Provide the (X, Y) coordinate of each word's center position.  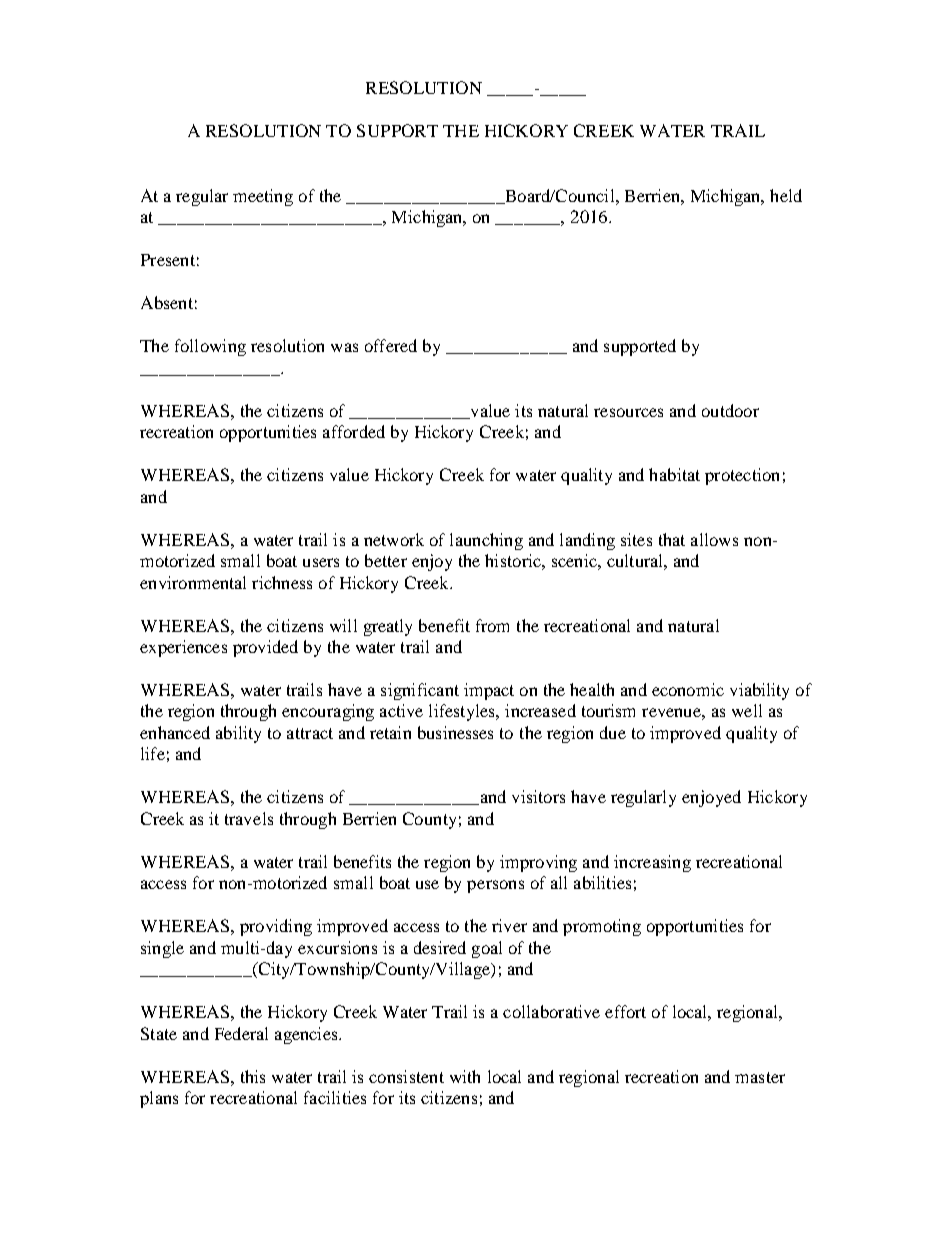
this (253, 1076)
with (465, 1076)
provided (265, 648)
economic (688, 689)
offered (391, 345)
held (786, 195)
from (492, 625)
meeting (263, 197)
